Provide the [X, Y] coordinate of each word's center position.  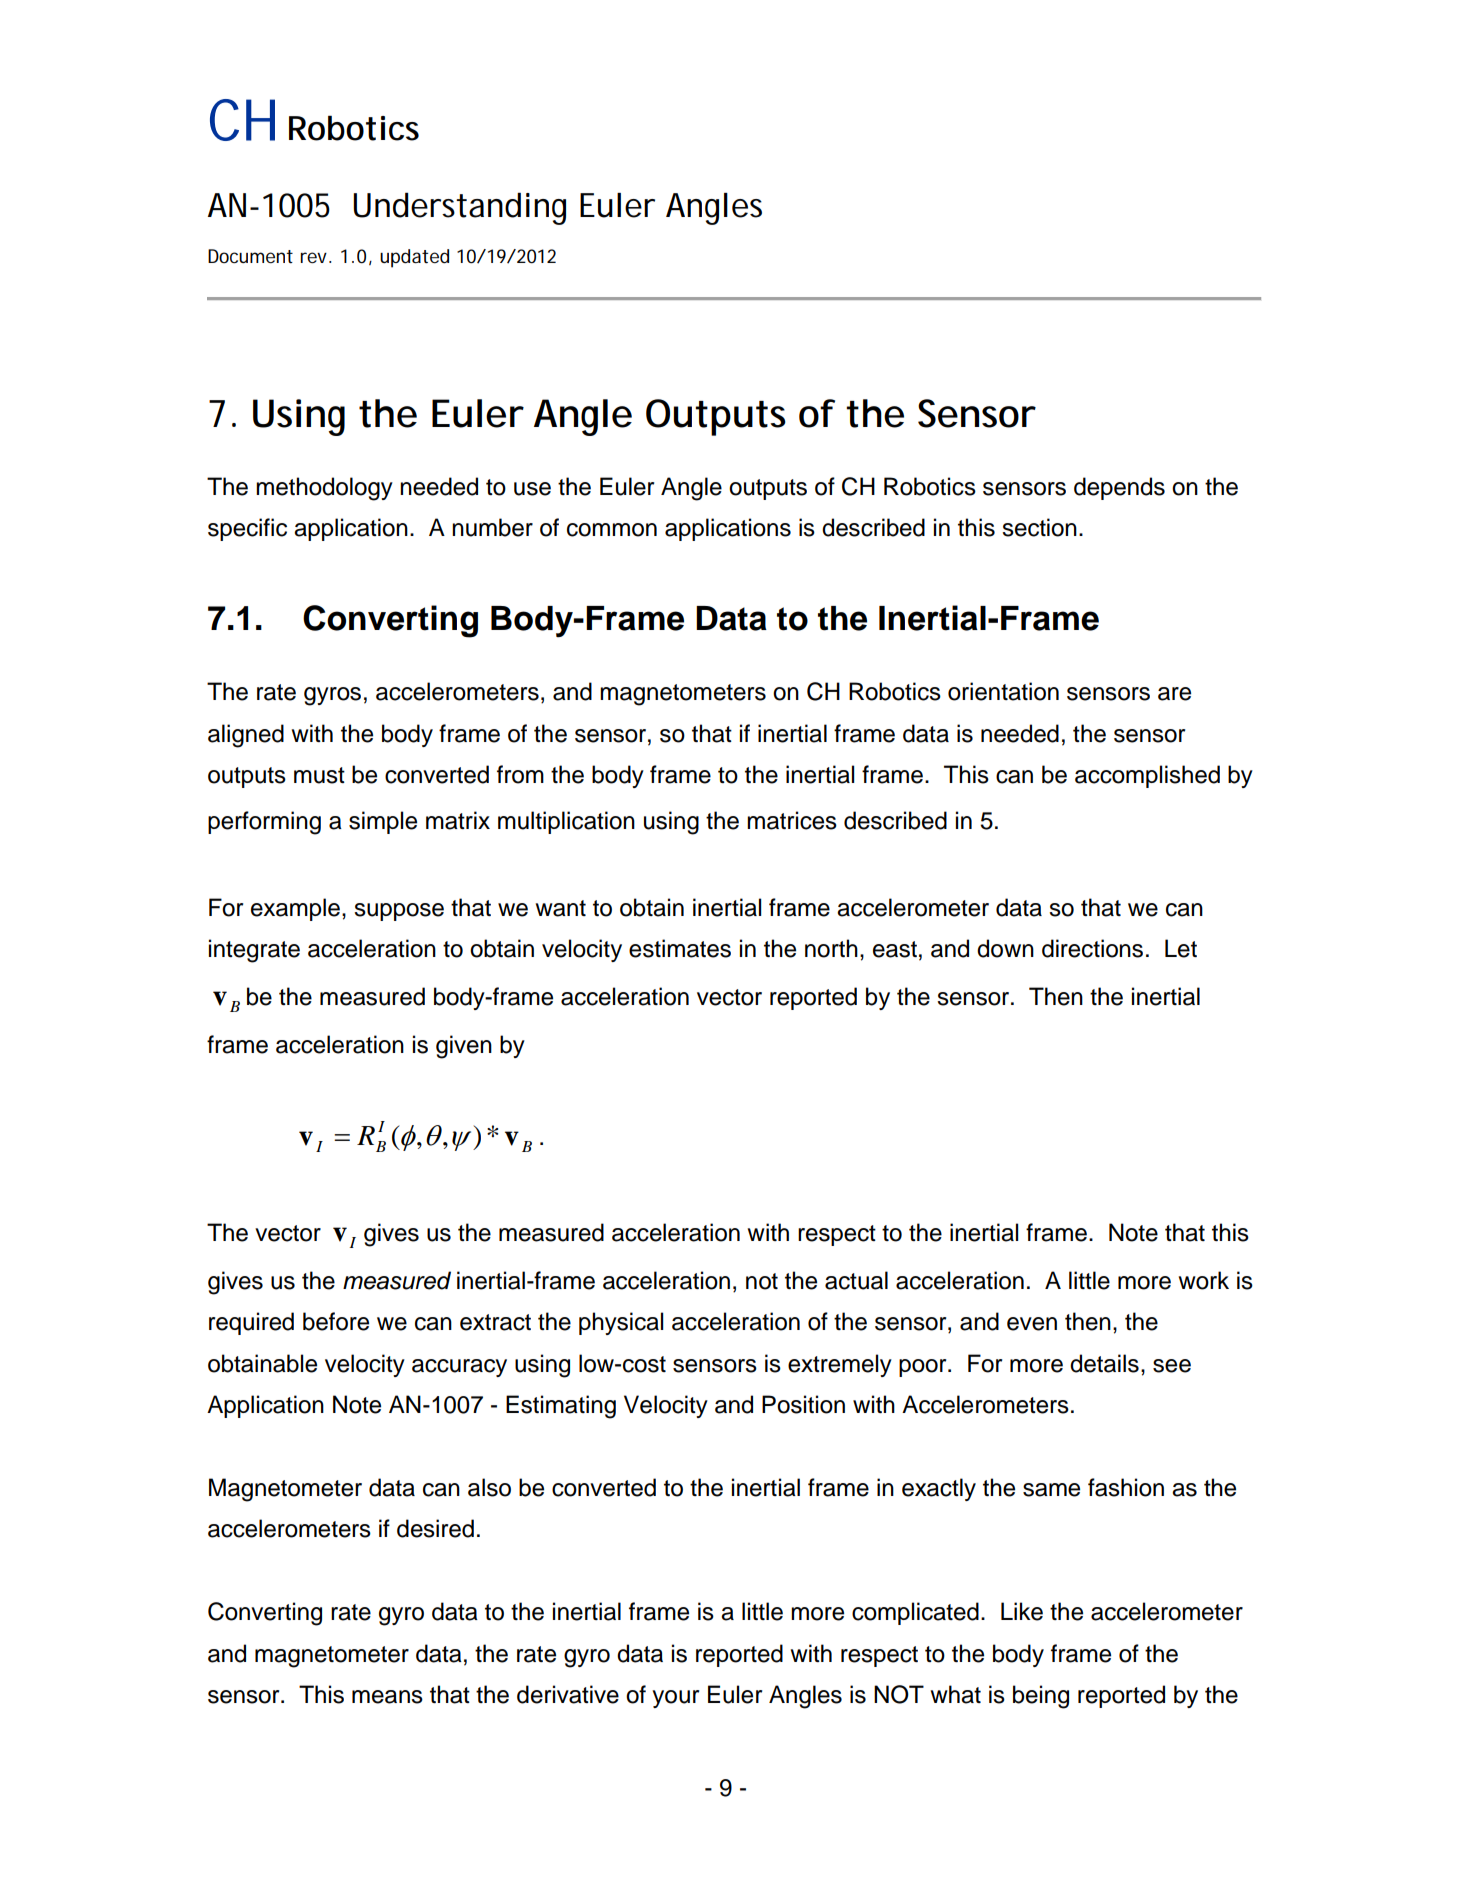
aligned [246, 736]
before [336, 1321]
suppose [399, 912]
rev [316, 257]
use [532, 489]
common [612, 530]
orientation [1003, 691]
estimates [680, 948]
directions [1092, 948]
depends [1119, 488]
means [387, 1697]
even [1032, 1324]
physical [621, 1323]
